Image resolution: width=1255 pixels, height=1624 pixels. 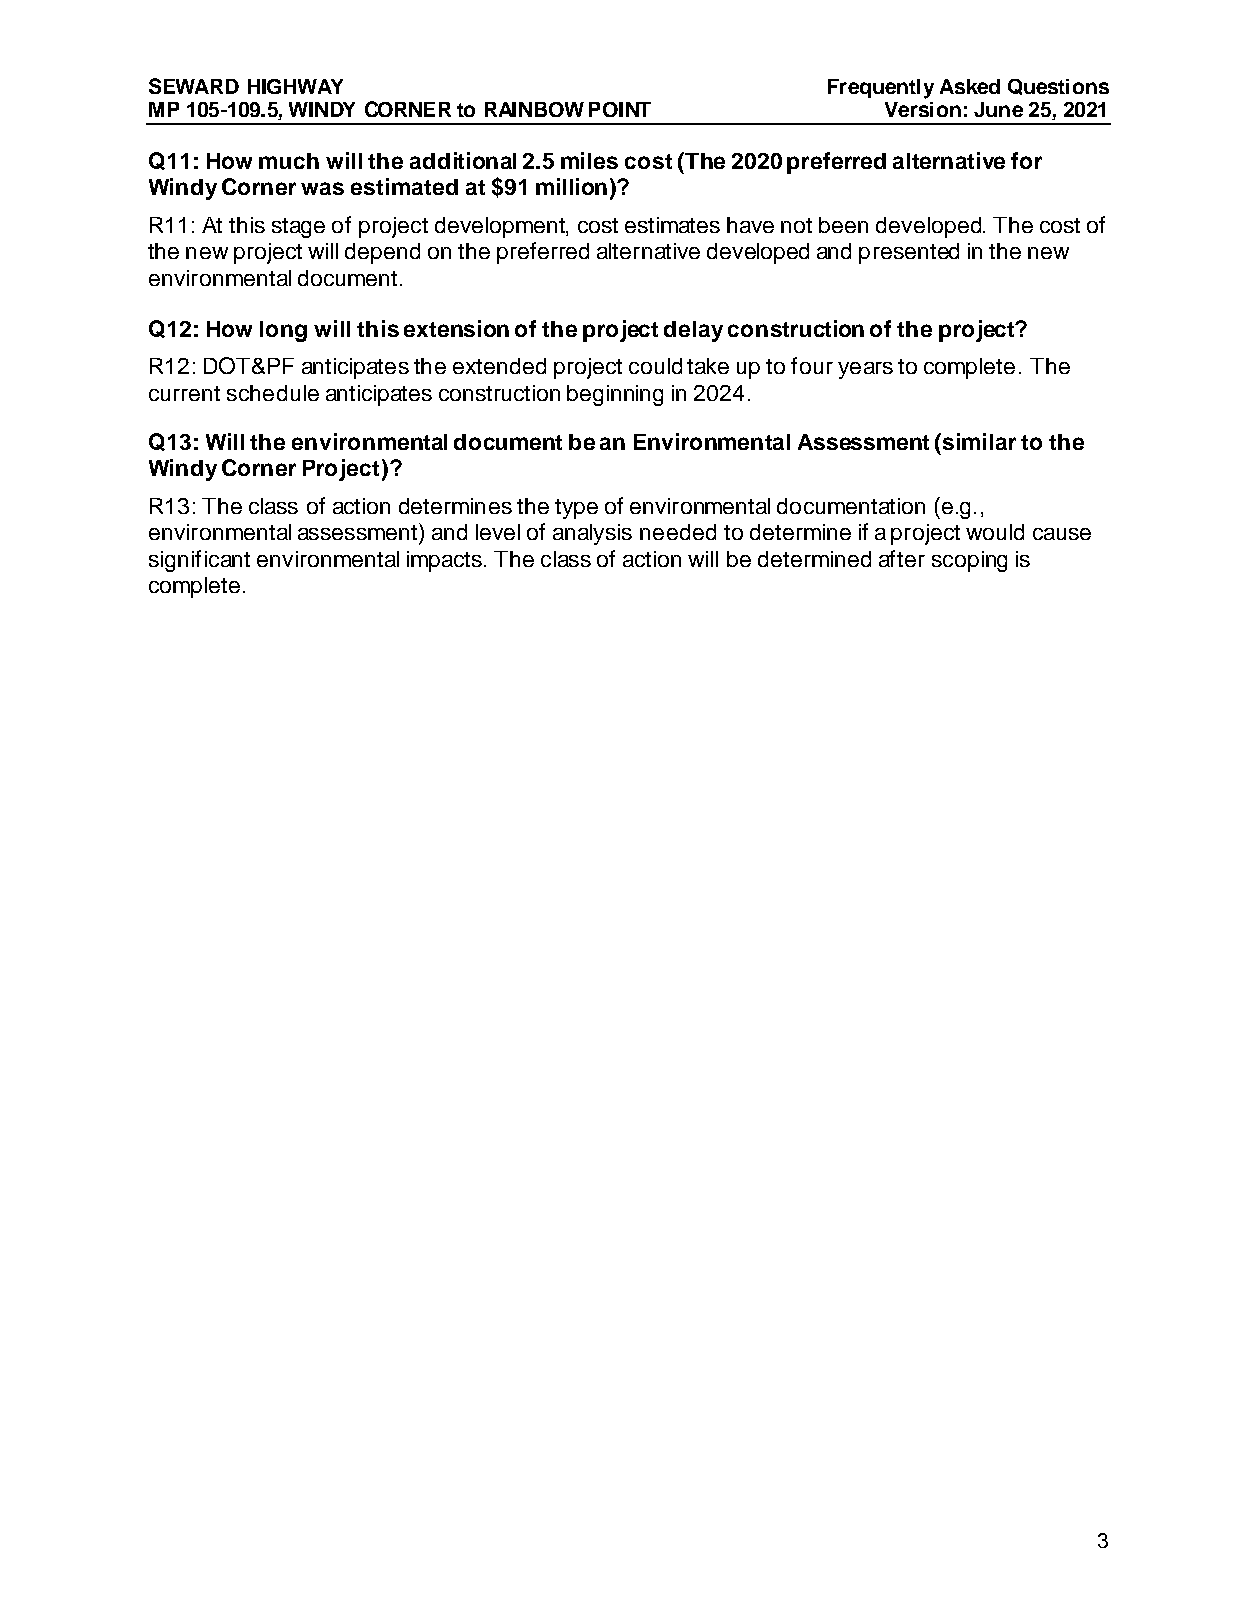 What do you see at coordinates (295, 86) in the screenshot?
I see `HIGHWAY` at bounding box center [295, 86].
